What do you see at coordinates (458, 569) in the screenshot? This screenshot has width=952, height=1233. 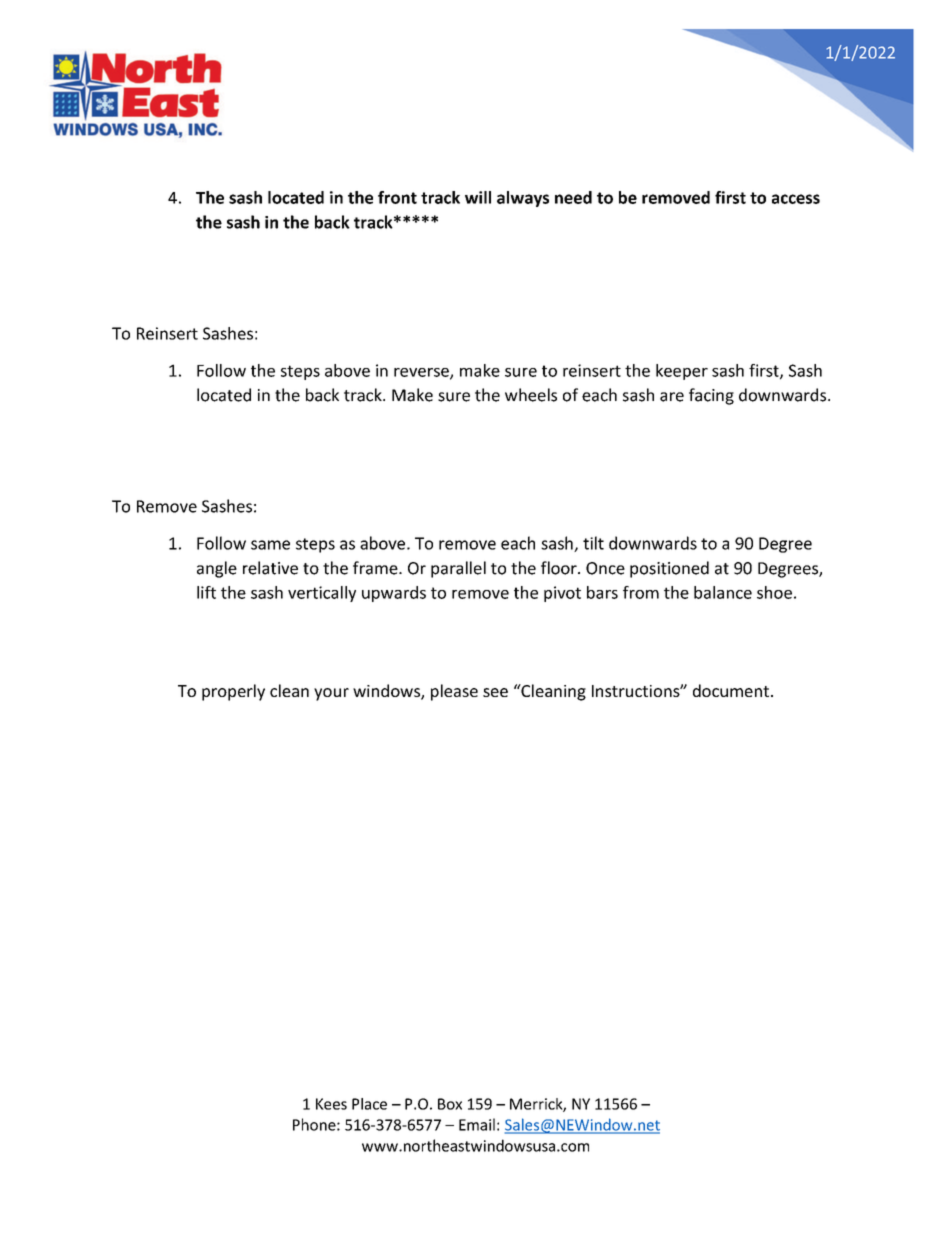 I see `parallel` at bounding box center [458, 569].
